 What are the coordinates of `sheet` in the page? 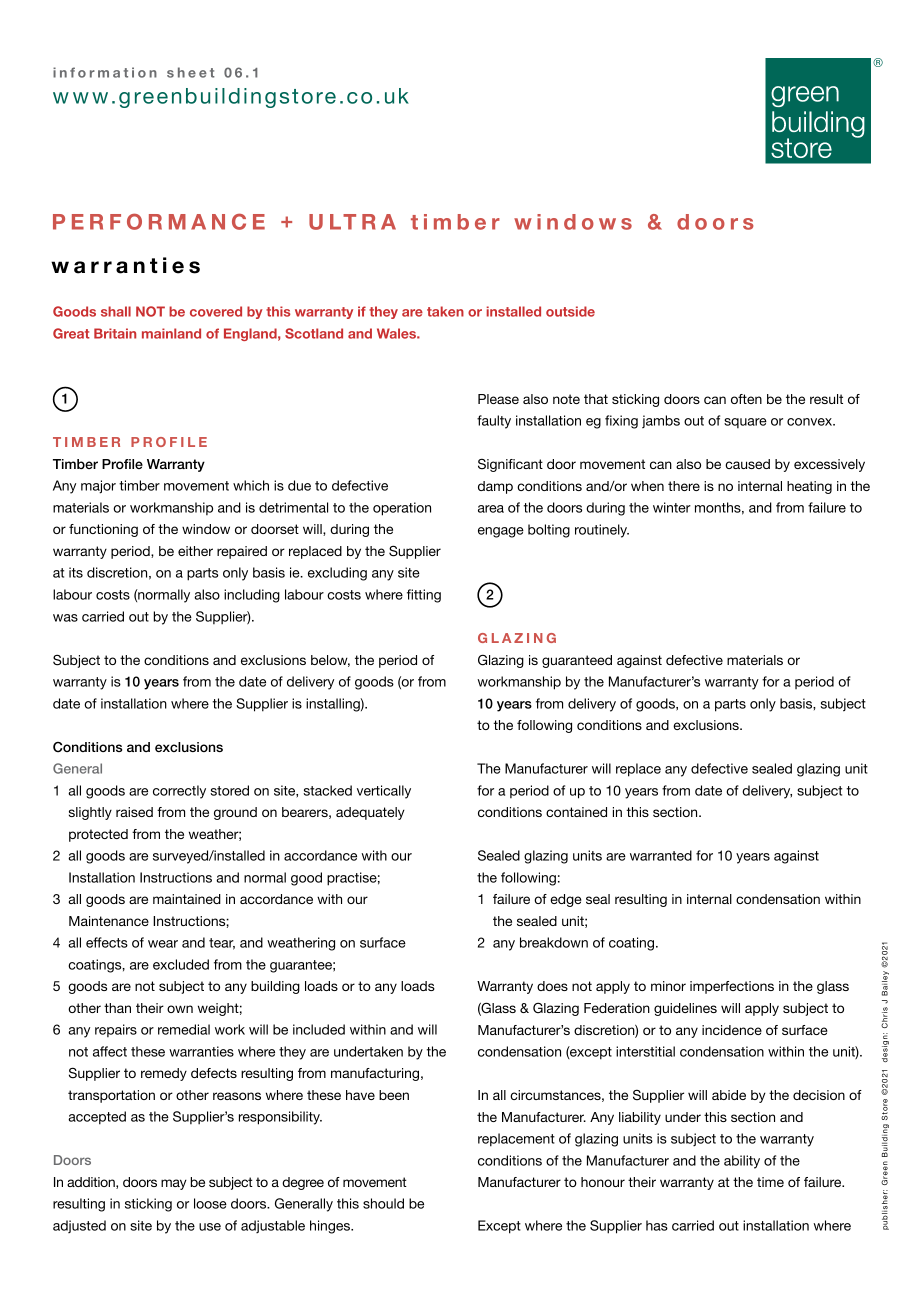 It's located at (191, 72).
